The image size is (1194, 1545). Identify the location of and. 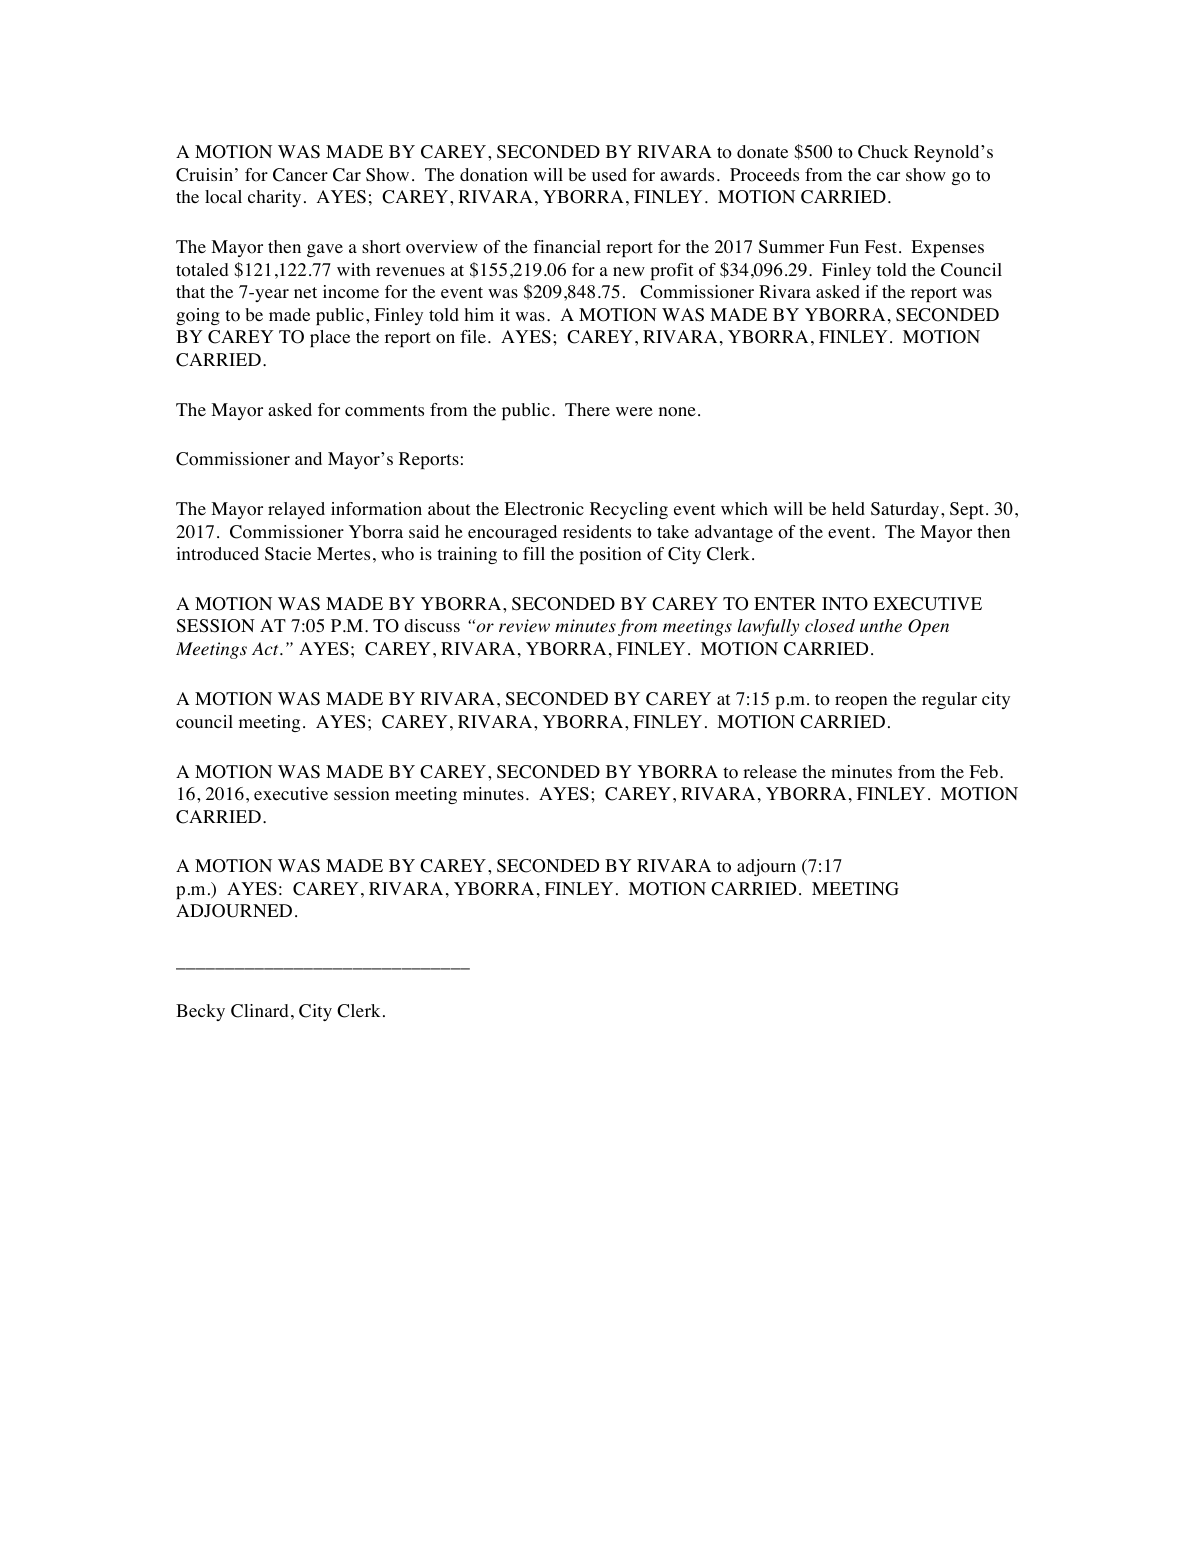
(308, 458).
